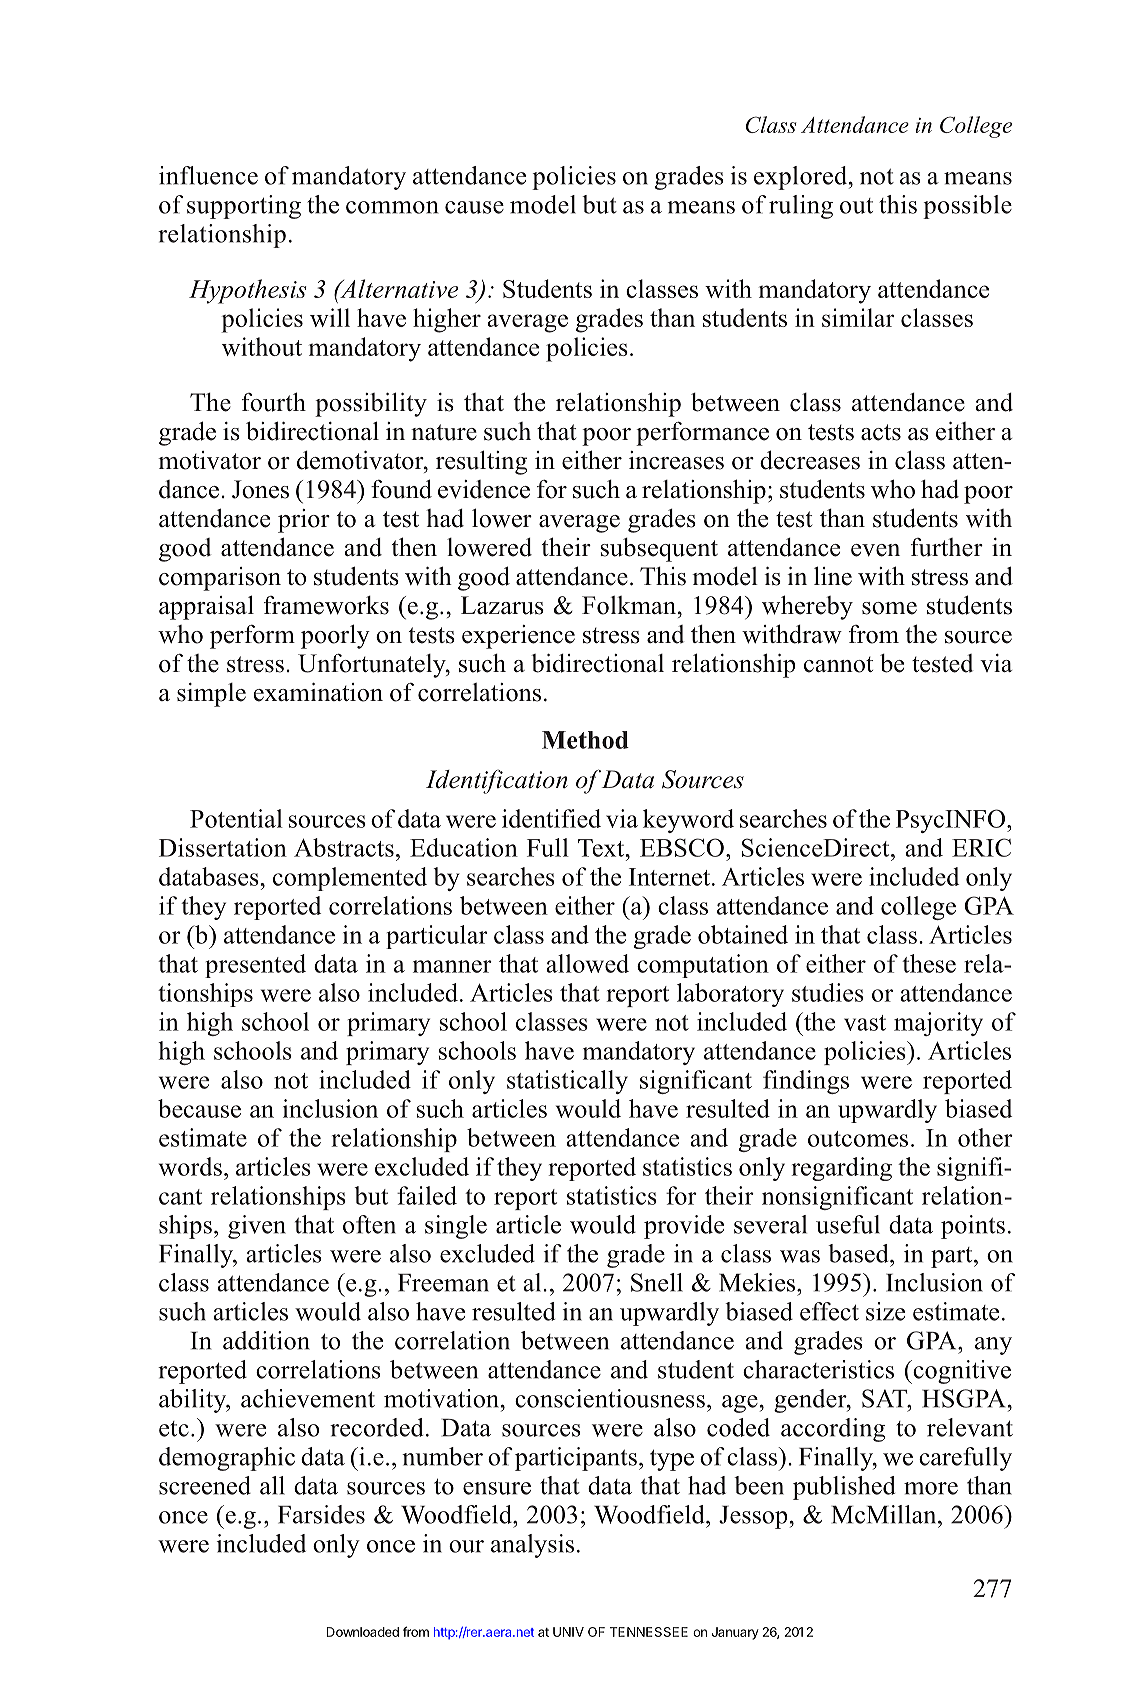  I want to click on common, so click(392, 207).
